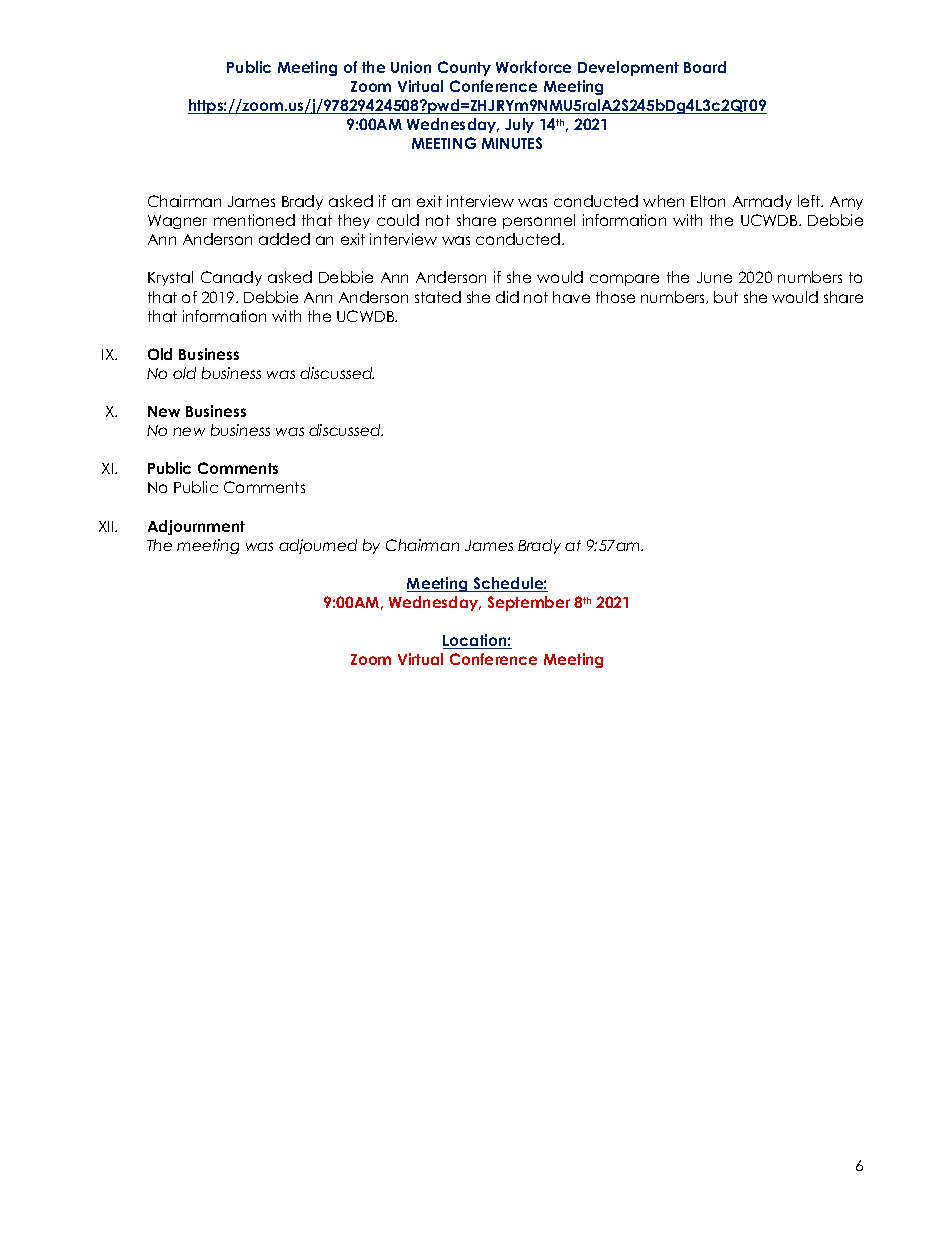  I want to click on XII, so click(107, 526).
